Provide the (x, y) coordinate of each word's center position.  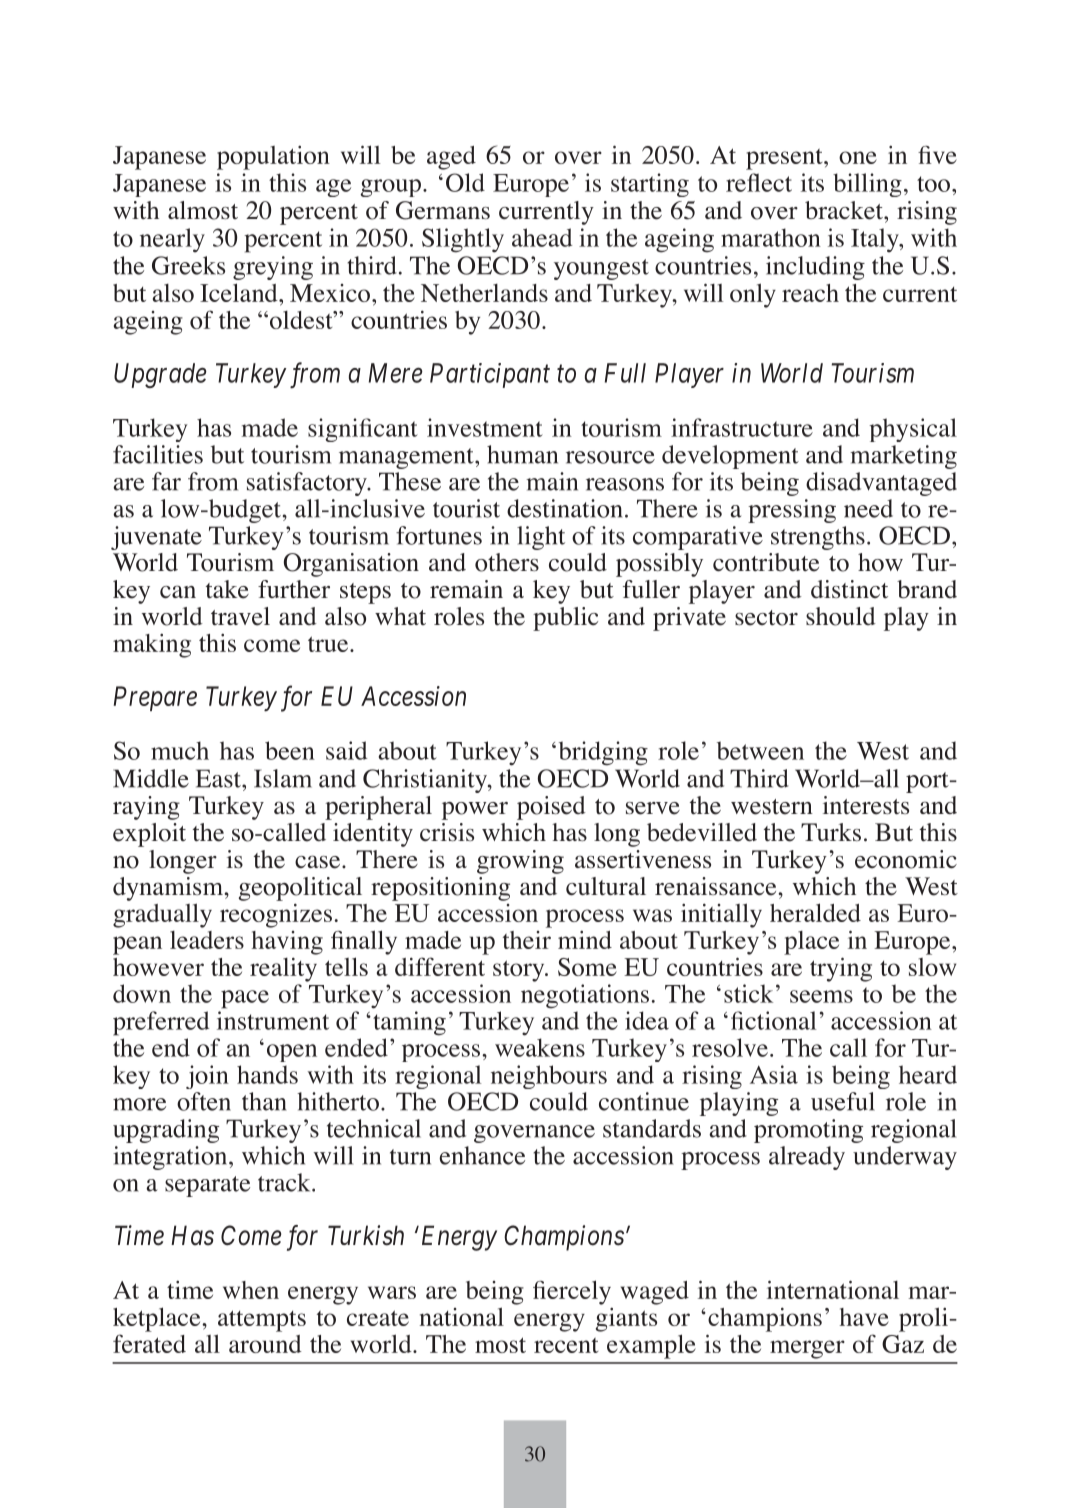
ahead (542, 237)
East (219, 778)
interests (866, 805)
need (868, 508)
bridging (603, 753)
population (273, 158)
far (166, 481)
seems (821, 996)
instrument (273, 1020)
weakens (540, 1047)
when (251, 1290)
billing (867, 185)
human (522, 454)
